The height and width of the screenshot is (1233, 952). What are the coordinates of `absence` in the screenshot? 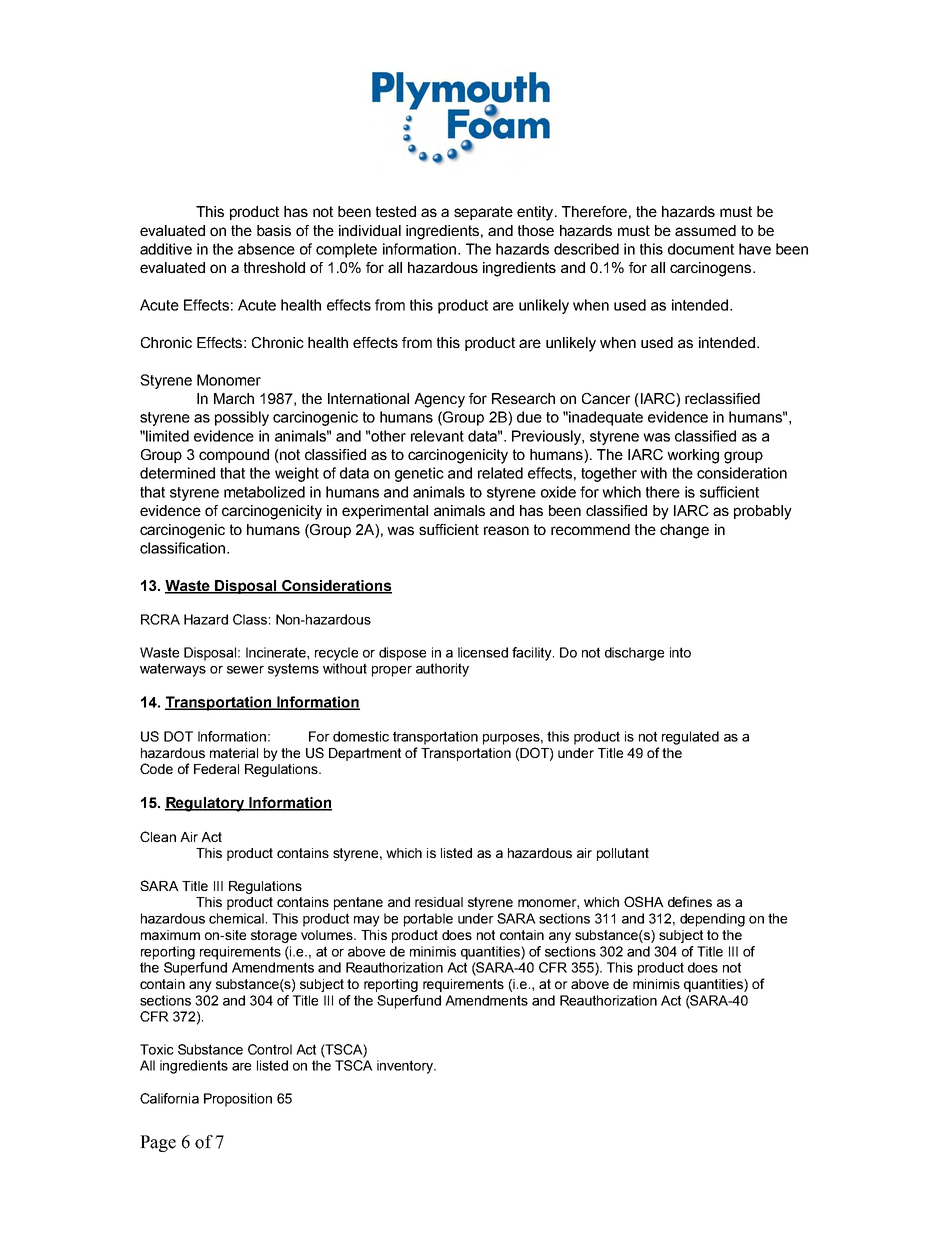 It's located at (266, 249).
